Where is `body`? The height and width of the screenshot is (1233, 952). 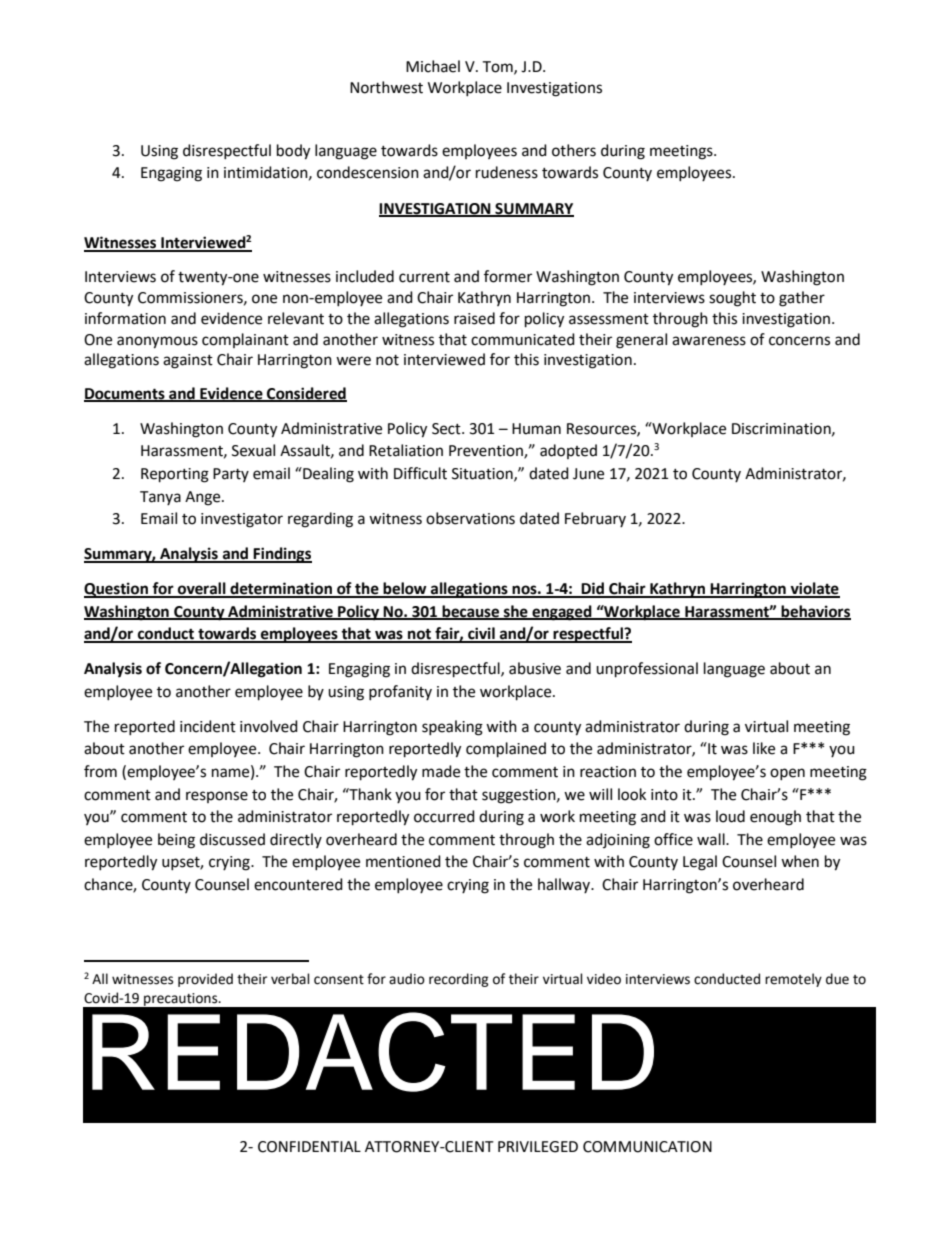
body is located at coordinates (293, 152).
